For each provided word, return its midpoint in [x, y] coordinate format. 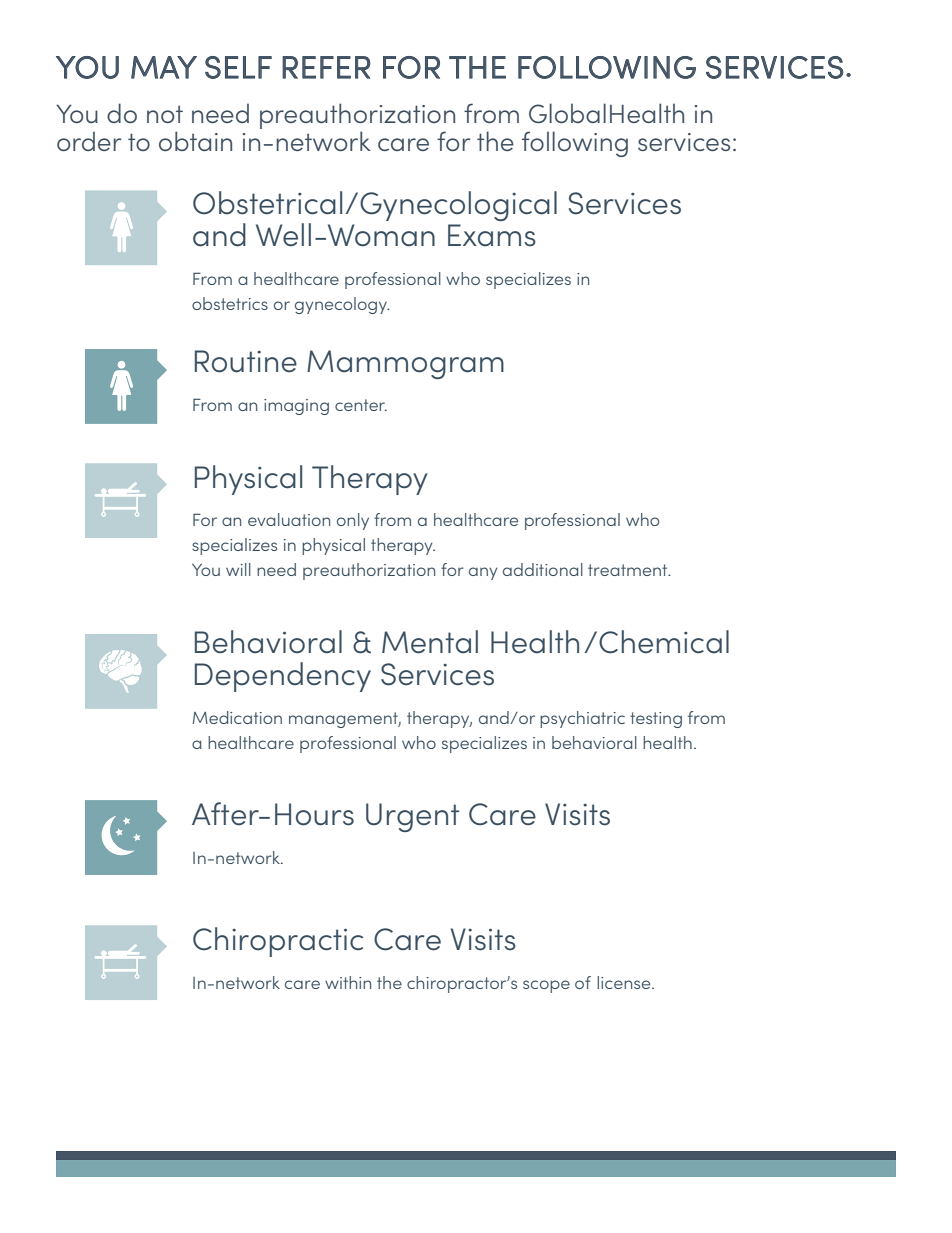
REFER [326, 67]
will [238, 569]
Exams [492, 235]
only [353, 521]
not [165, 114]
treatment [629, 570]
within [348, 982]
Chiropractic [278, 942]
